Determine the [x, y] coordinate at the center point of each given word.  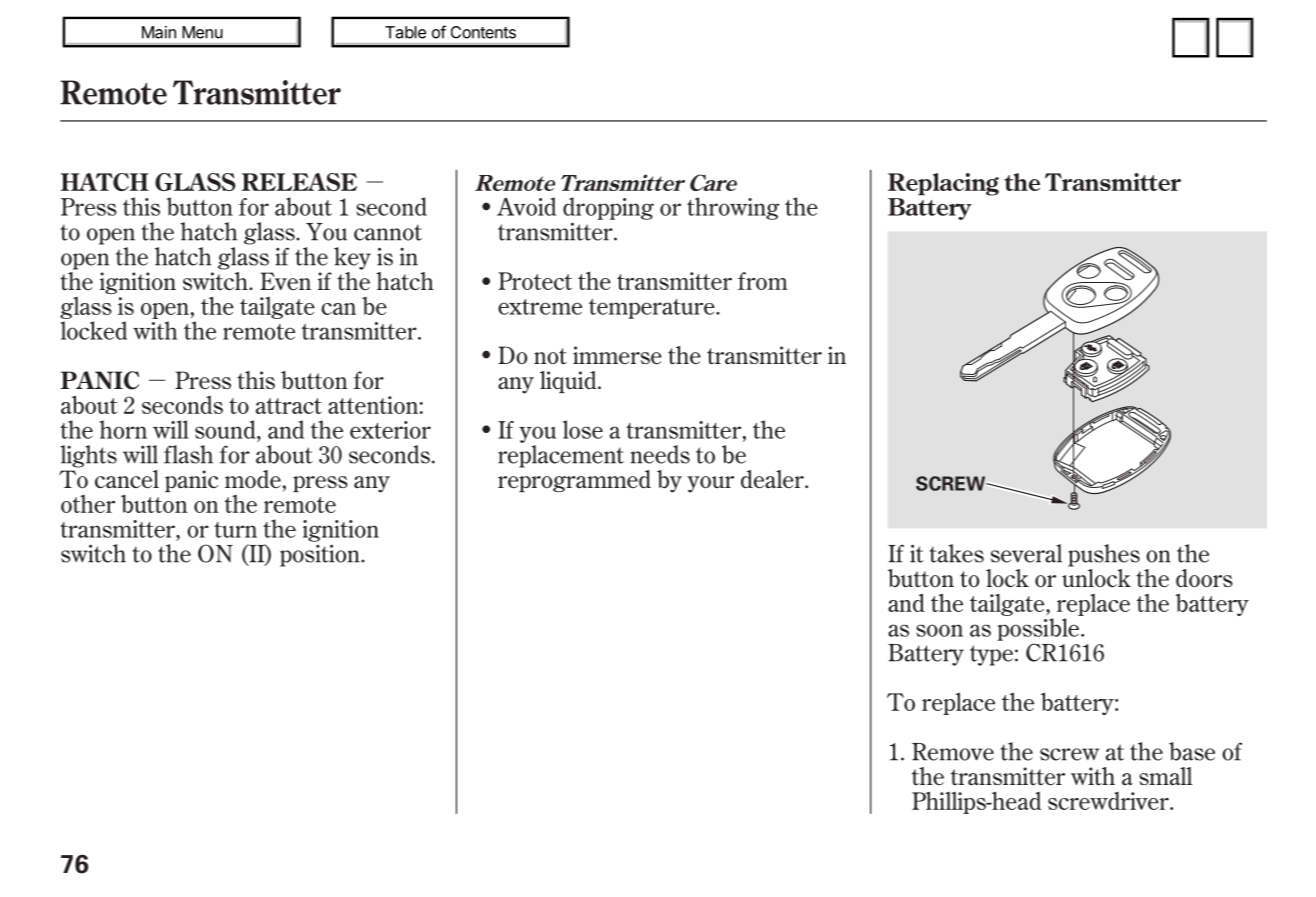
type [991, 655]
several [1026, 553]
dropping [608, 208]
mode [253, 479]
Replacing [943, 184]
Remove [953, 752]
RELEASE [299, 182]
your [710, 484]
